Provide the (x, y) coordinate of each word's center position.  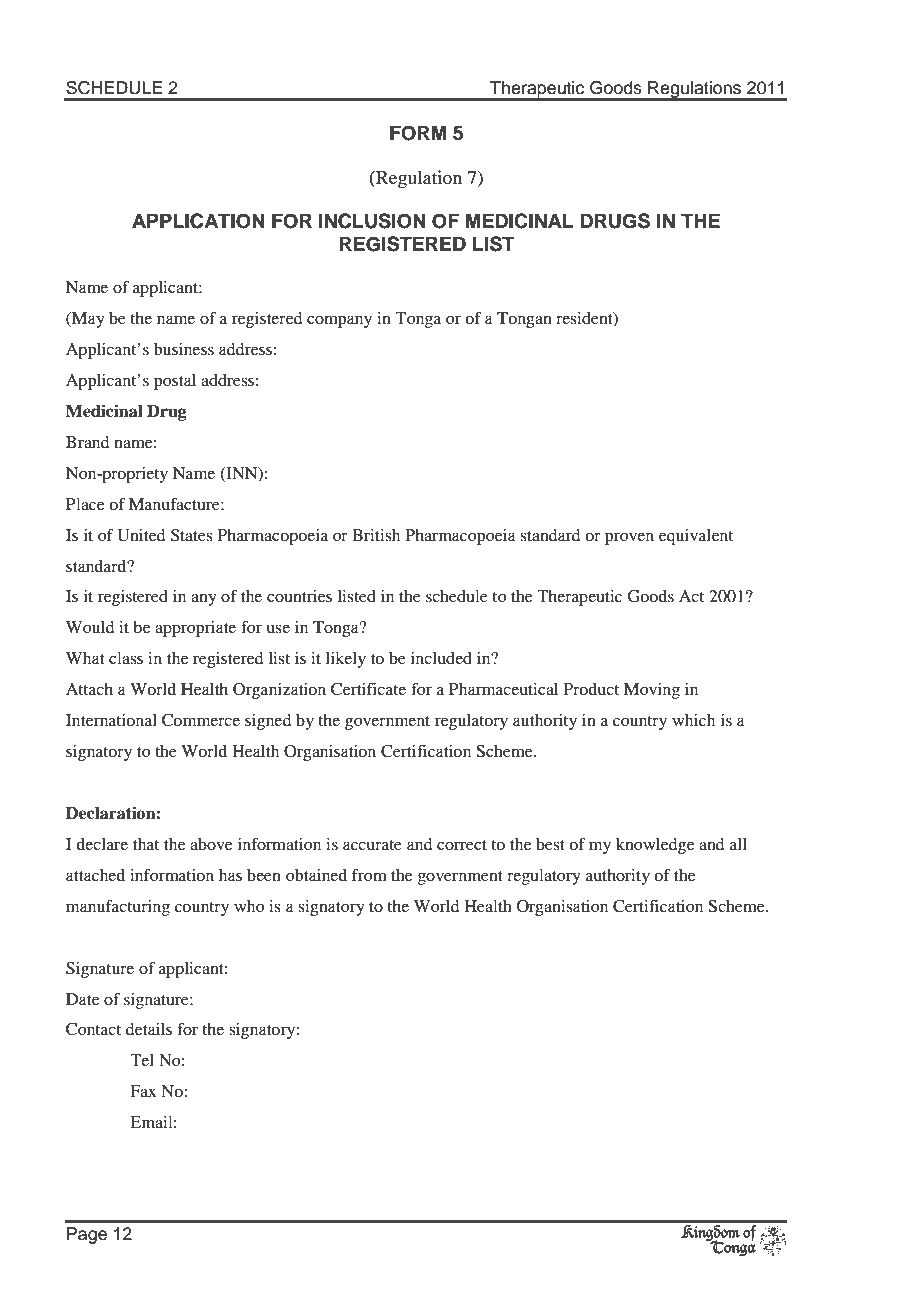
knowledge (655, 846)
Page (87, 1235)
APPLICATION (198, 221)
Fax (143, 1091)
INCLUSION (372, 221)
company (339, 321)
